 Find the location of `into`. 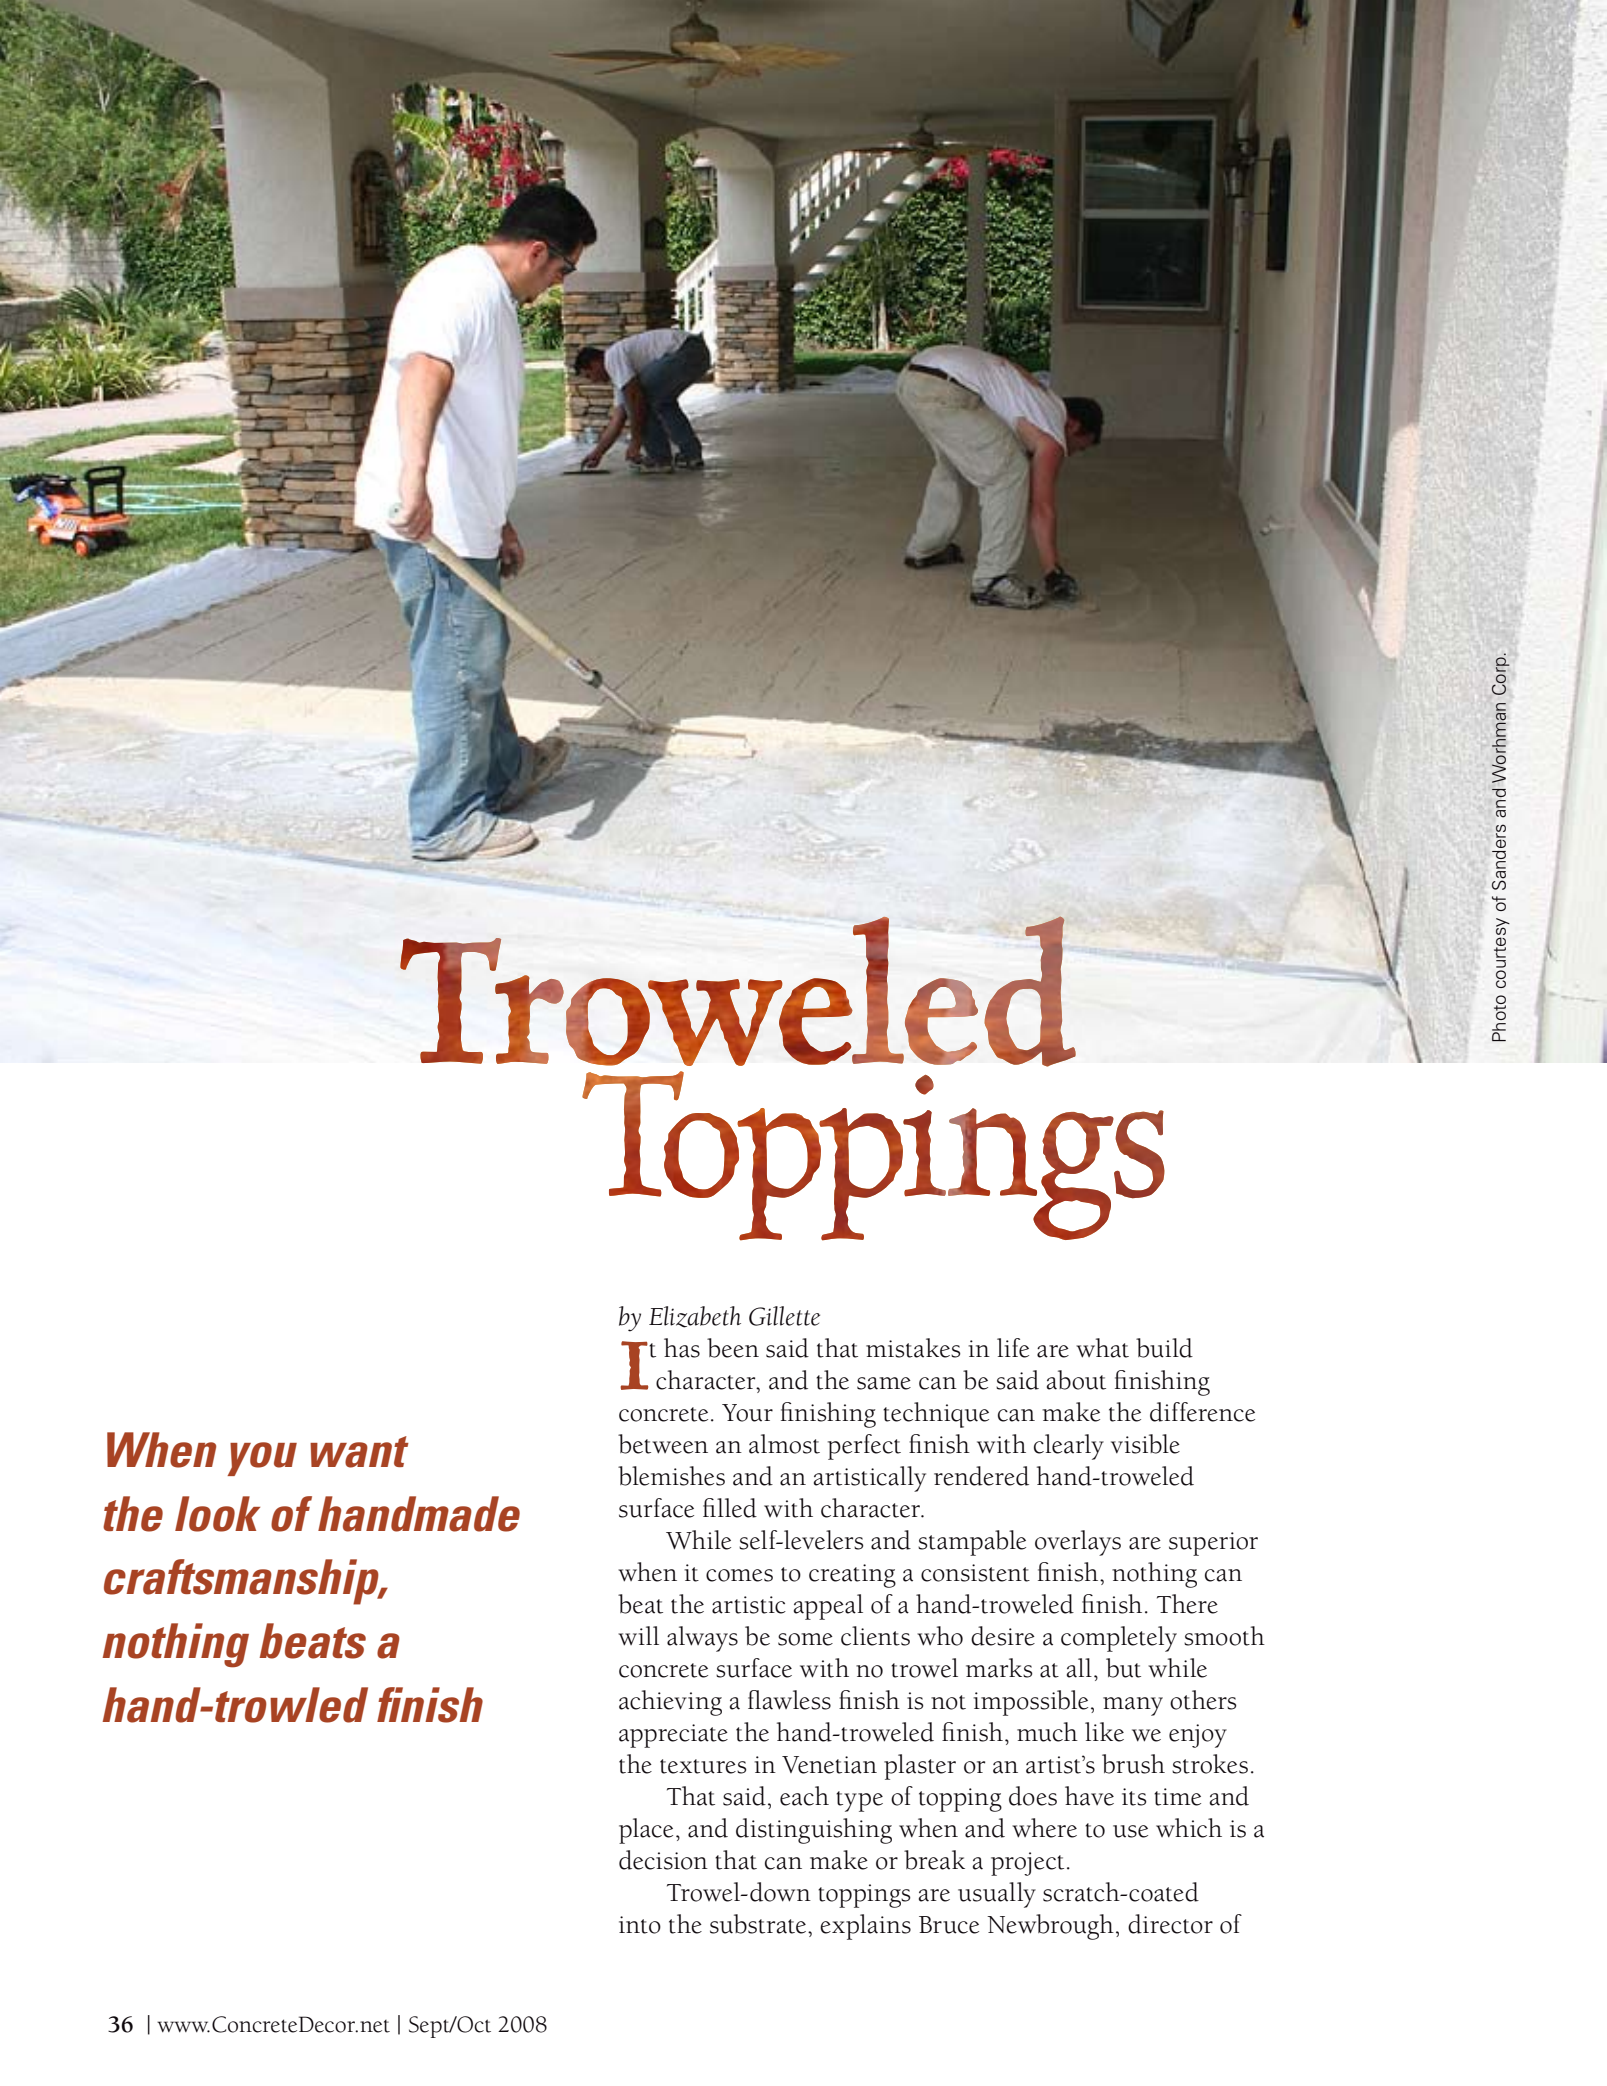

into is located at coordinates (640, 1925).
